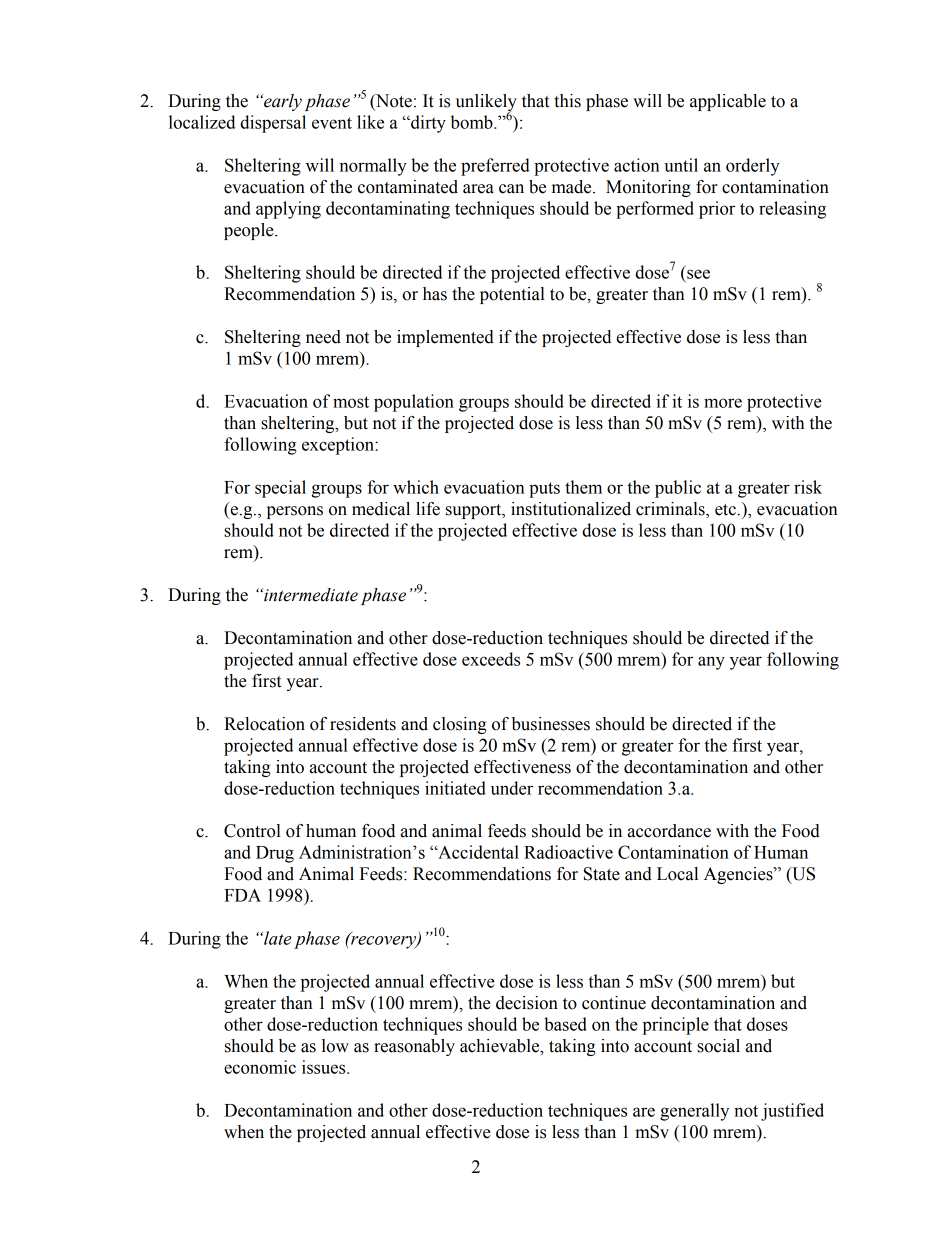 The width and height of the page is (952, 1233). What do you see at coordinates (332, 123) in the page?
I see `event` at bounding box center [332, 123].
